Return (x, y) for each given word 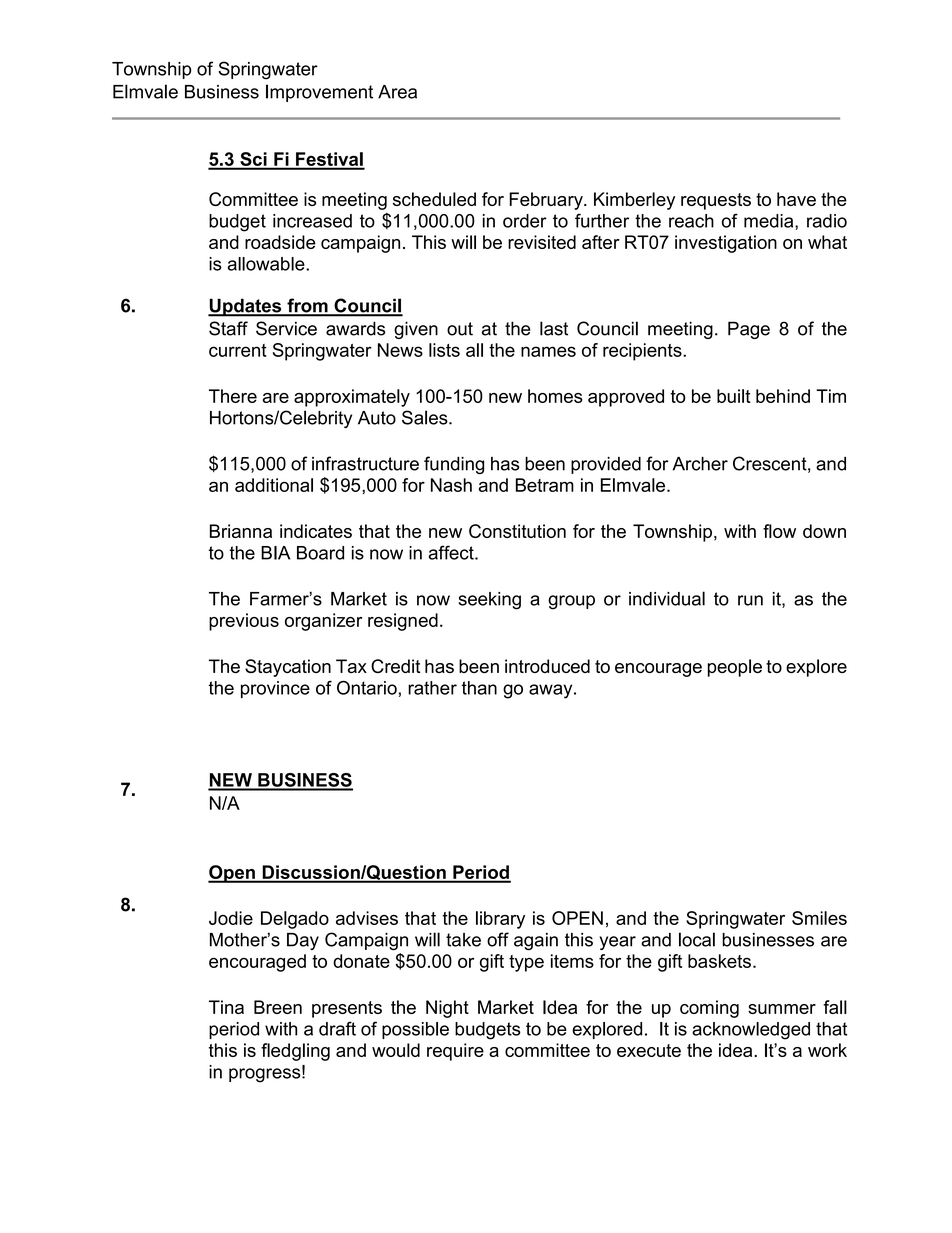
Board (320, 553)
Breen (278, 1007)
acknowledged (751, 1031)
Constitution (517, 531)
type (526, 963)
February (547, 201)
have (796, 199)
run (750, 600)
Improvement (319, 93)
